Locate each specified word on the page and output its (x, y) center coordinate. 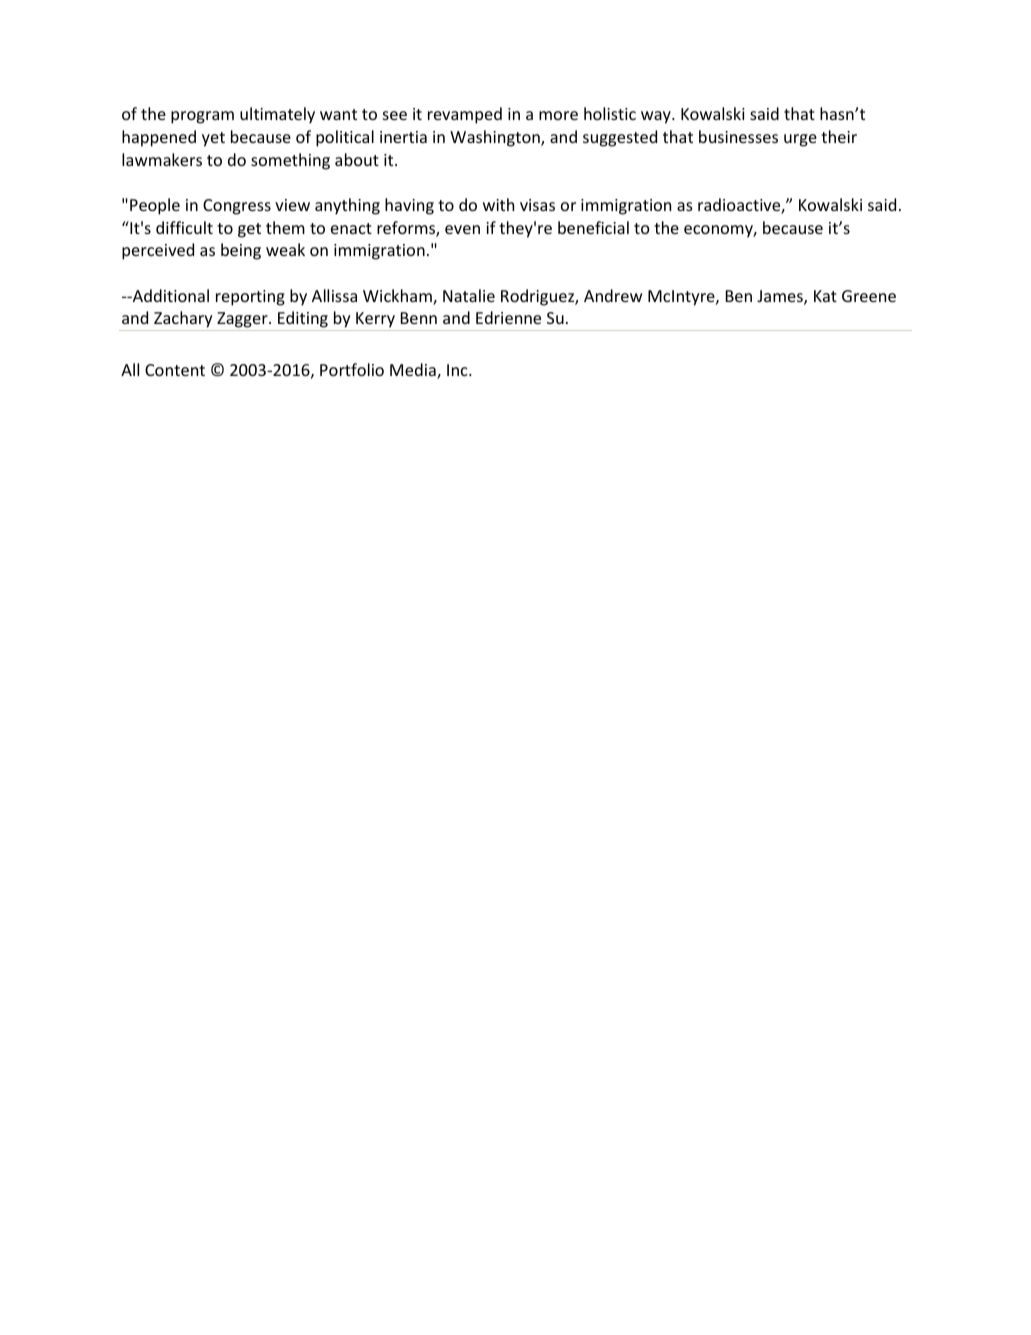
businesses (738, 136)
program (202, 117)
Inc (458, 370)
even (462, 229)
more (558, 115)
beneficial (593, 227)
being (241, 251)
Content (175, 370)
